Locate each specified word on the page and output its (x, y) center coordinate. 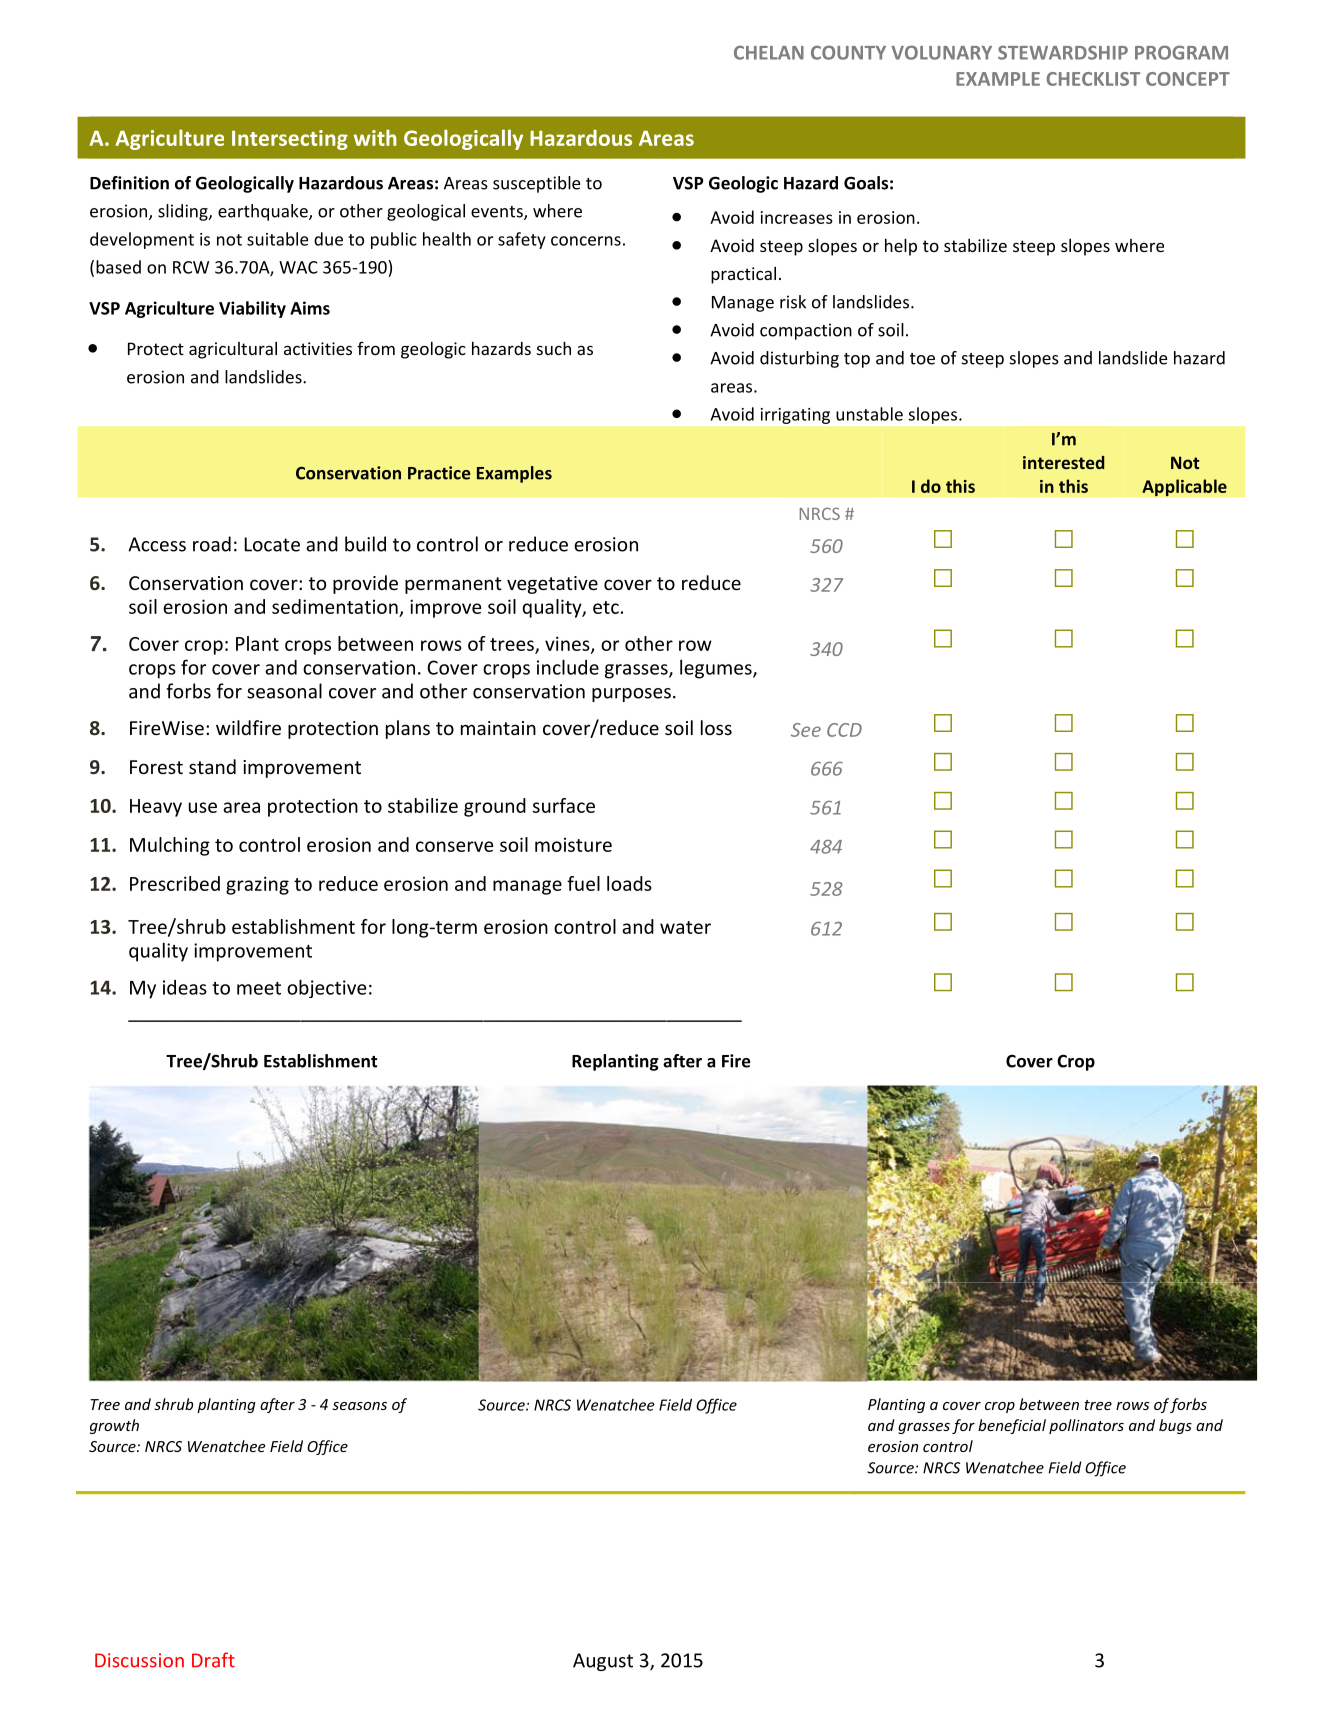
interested (1063, 462)
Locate (272, 544)
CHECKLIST (1093, 79)
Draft (213, 1660)
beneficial (1012, 1426)
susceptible (536, 184)
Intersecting (290, 140)
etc (606, 607)
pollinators (1086, 1426)
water (685, 927)
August (603, 1662)
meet (259, 988)
